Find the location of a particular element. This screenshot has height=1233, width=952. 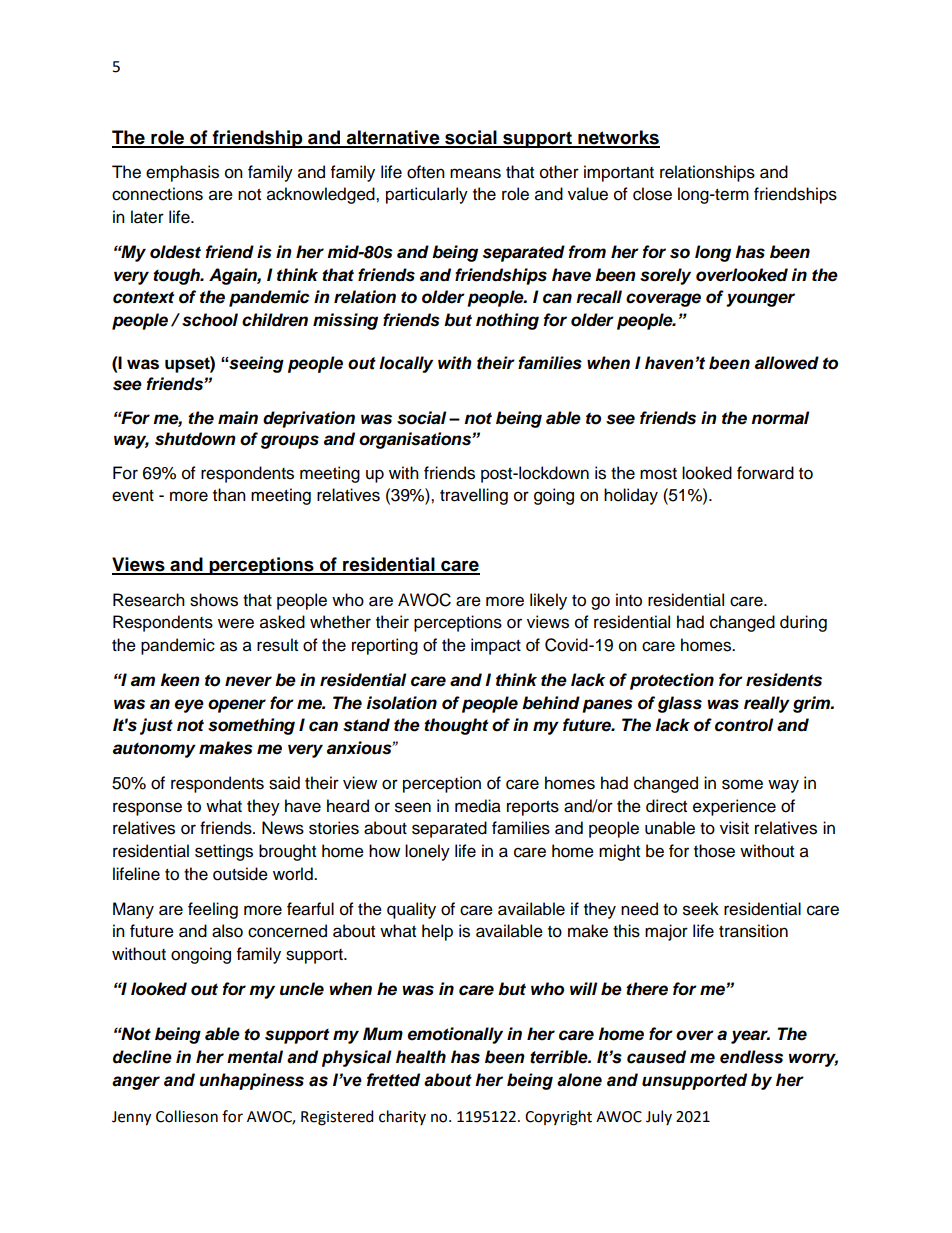

experience is located at coordinates (734, 807).
